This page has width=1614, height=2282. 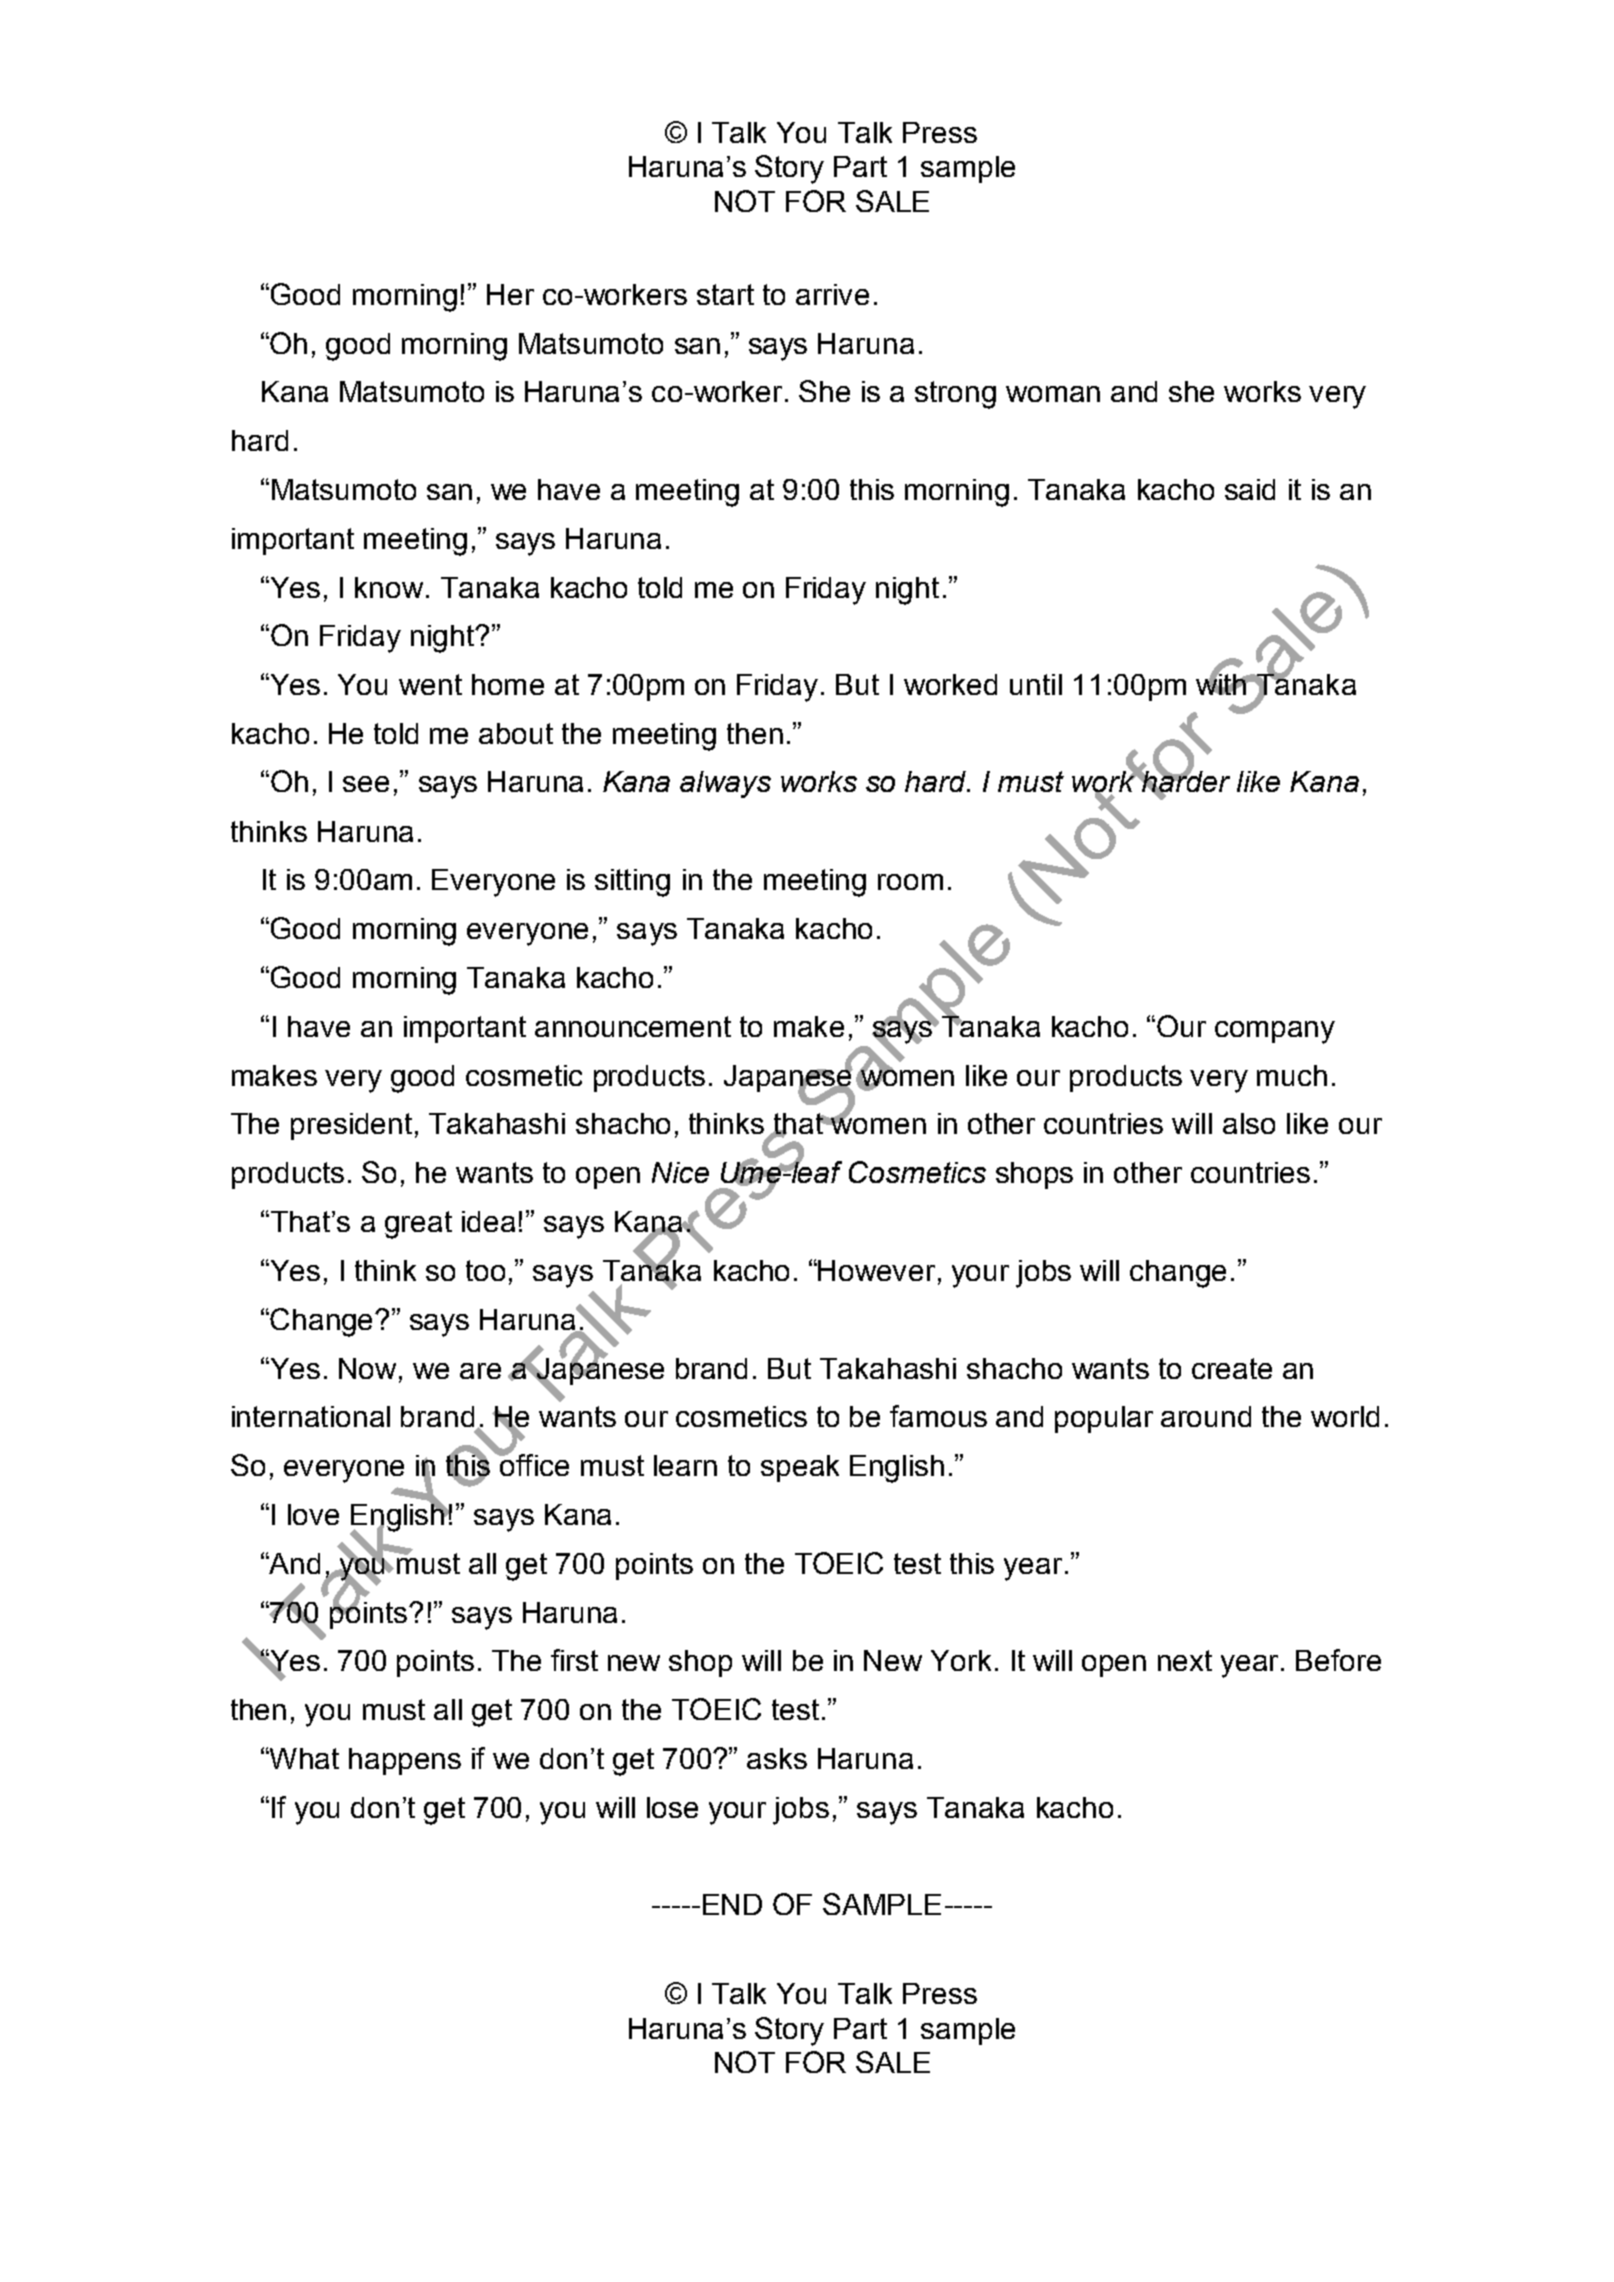 I want to click on create, so click(x=1232, y=1368).
